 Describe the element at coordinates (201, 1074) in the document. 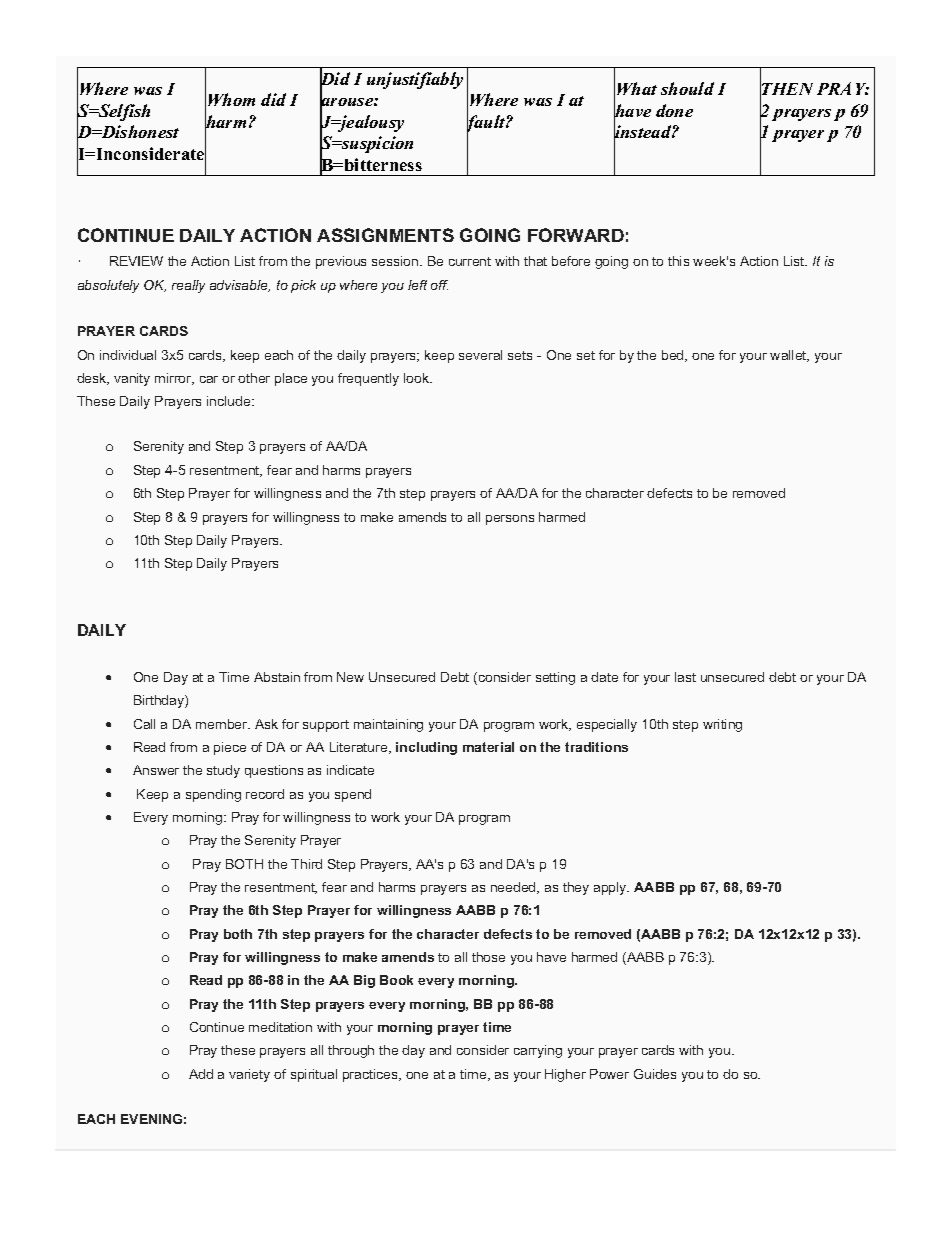

I see `Add` at that location.
